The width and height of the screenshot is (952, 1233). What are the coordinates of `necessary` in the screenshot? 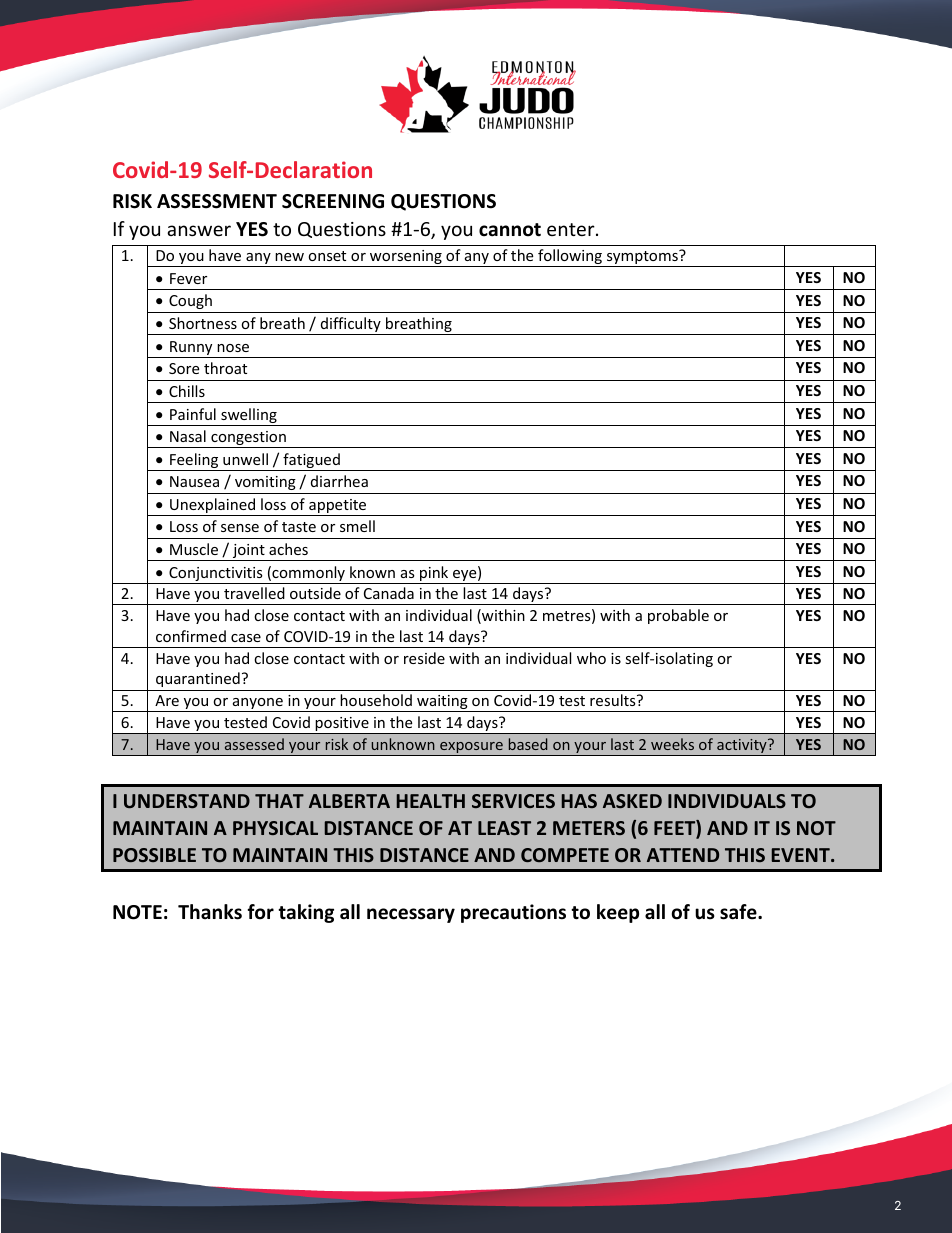 It's located at (411, 915).
